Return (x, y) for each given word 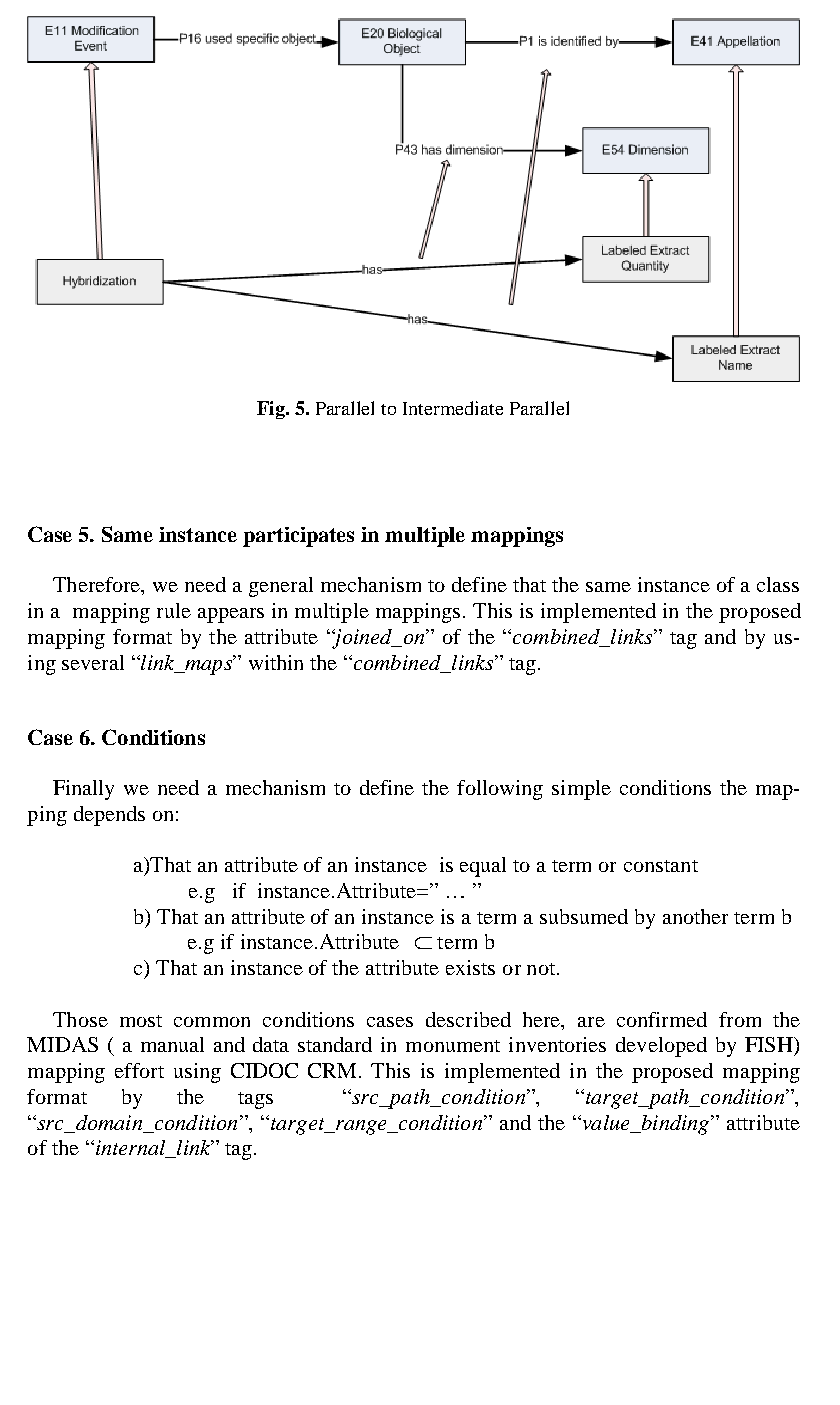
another (695, 916)
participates (298, 537)
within (276, 662)
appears (231, 615)
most (141, 1021)
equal (483, 867)
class (778, 584)
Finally (83, 790)
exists (470, 967)
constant (661, 866)
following (500, 790)
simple (581, 790)
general (281, 587)
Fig (272, 410)
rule (174, 610)
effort (139, 1070)
